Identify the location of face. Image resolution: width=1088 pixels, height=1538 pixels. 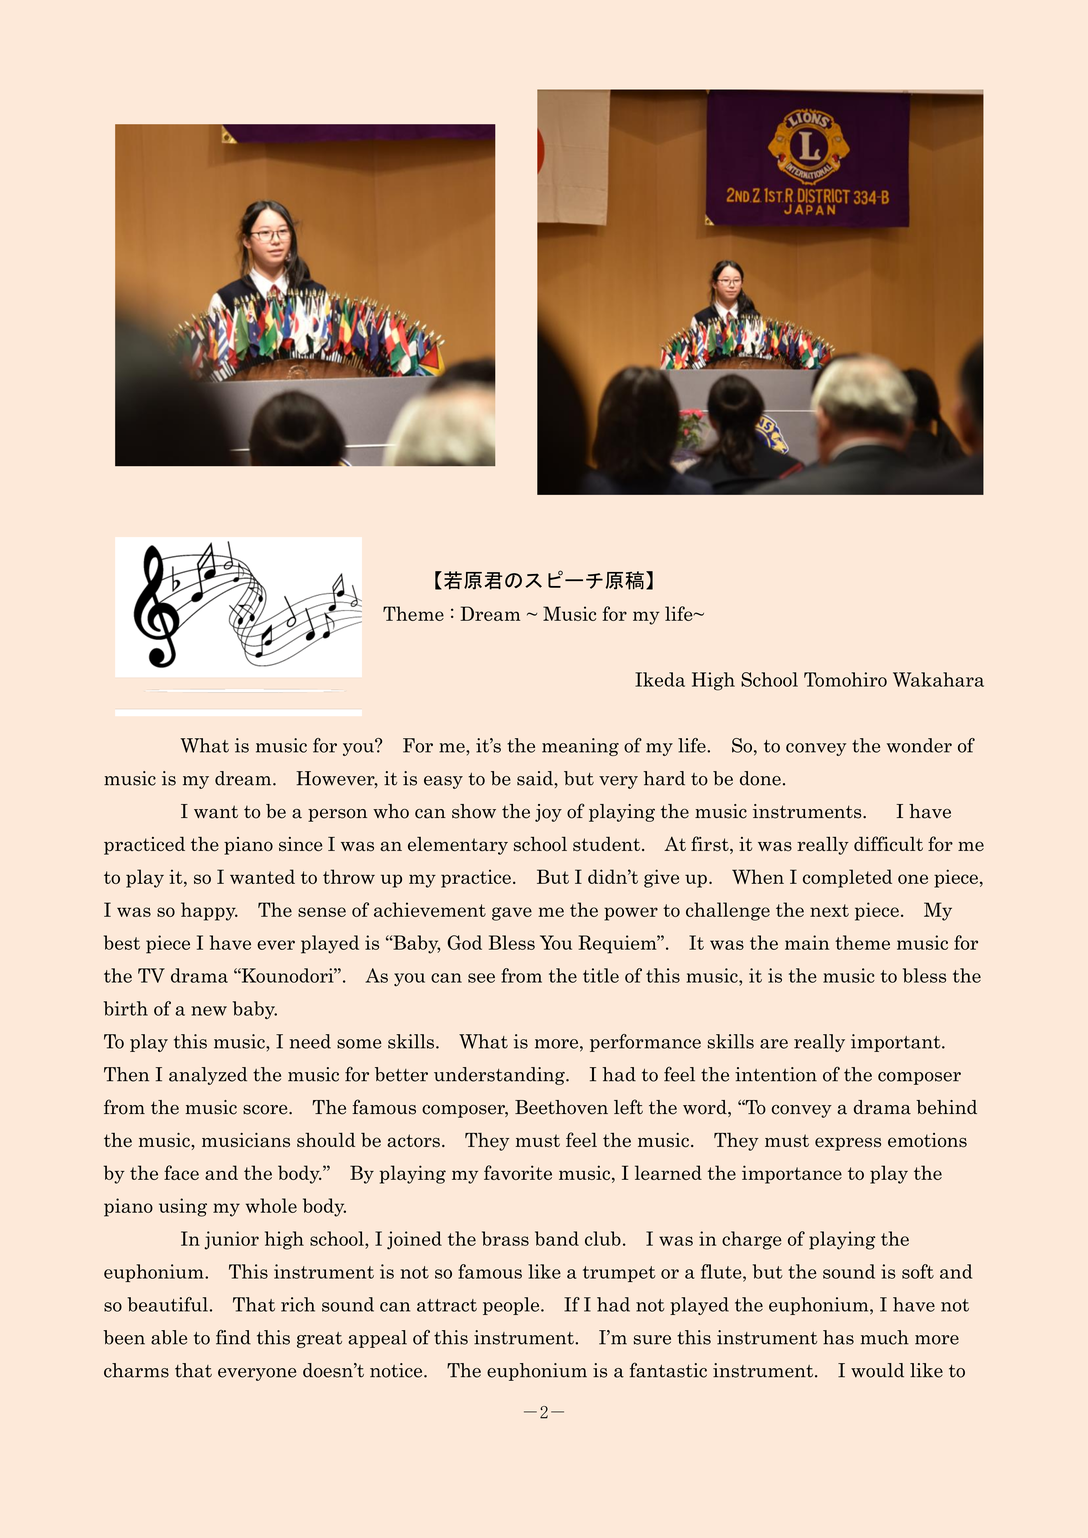
(181, 1172).
